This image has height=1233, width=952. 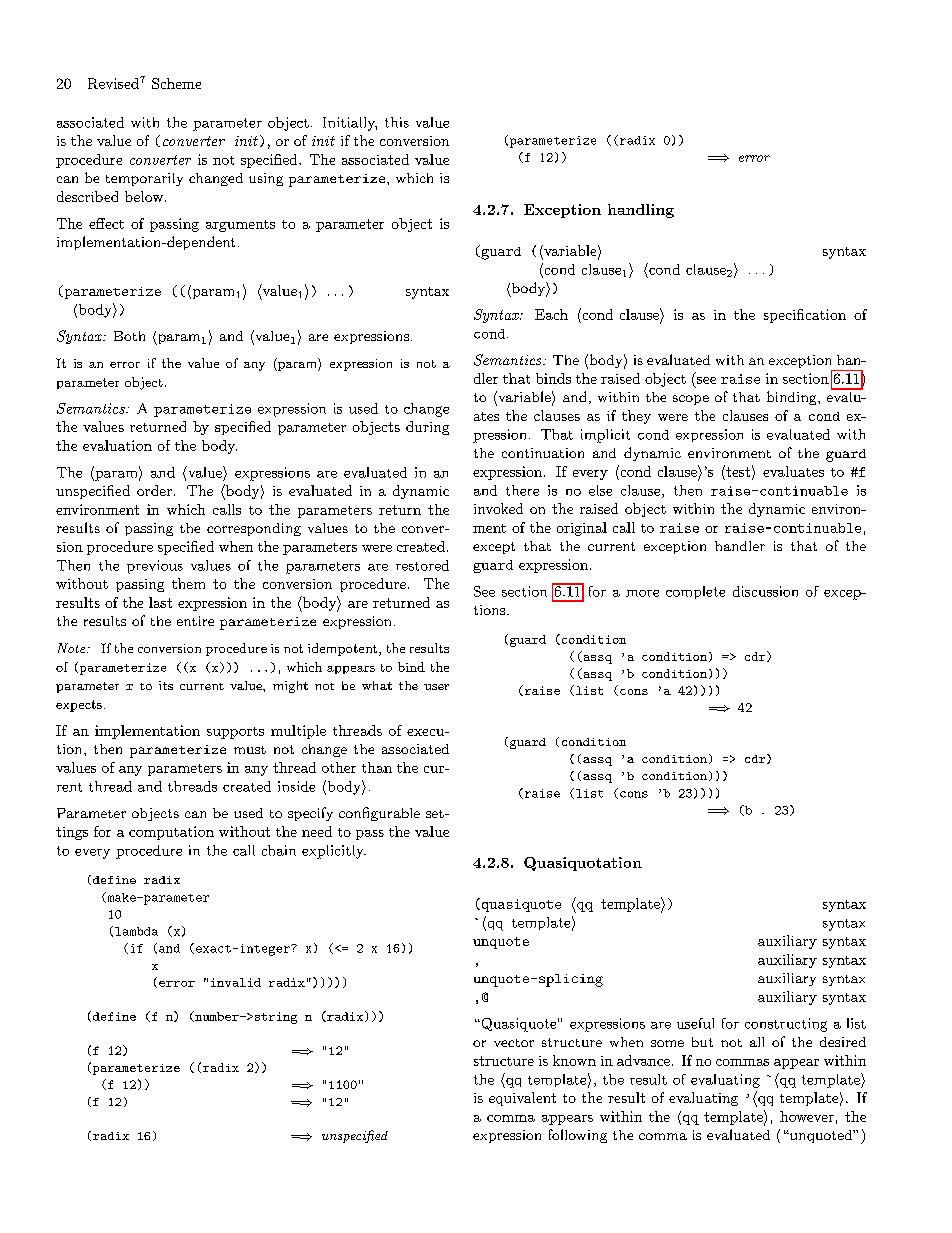 What do you see at coordinates (176, 83) in the image?
I see `Scheme` at bounding box center [176, 83].
